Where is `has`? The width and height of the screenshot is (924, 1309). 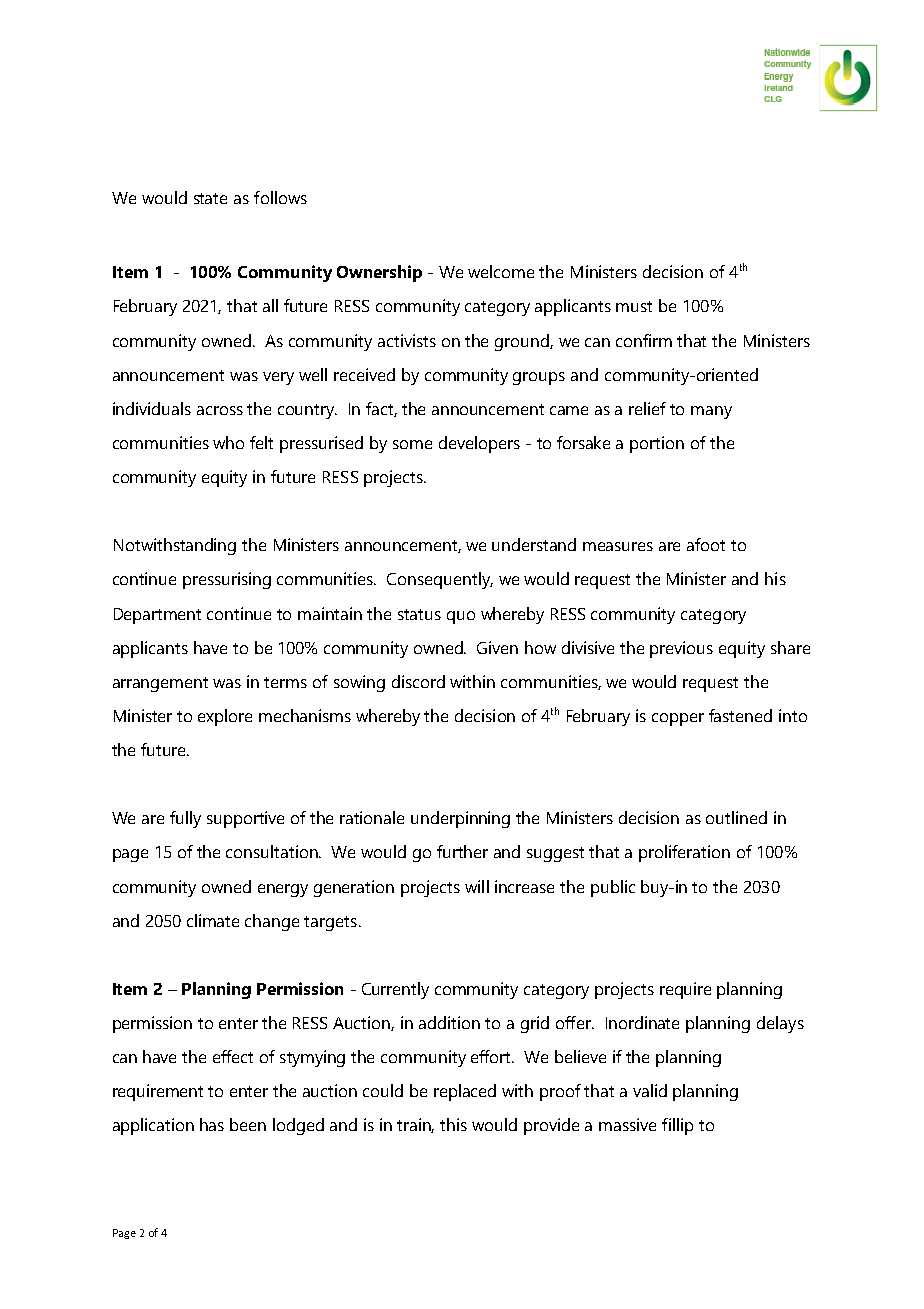
has is located at coordinates (212, 1124).
